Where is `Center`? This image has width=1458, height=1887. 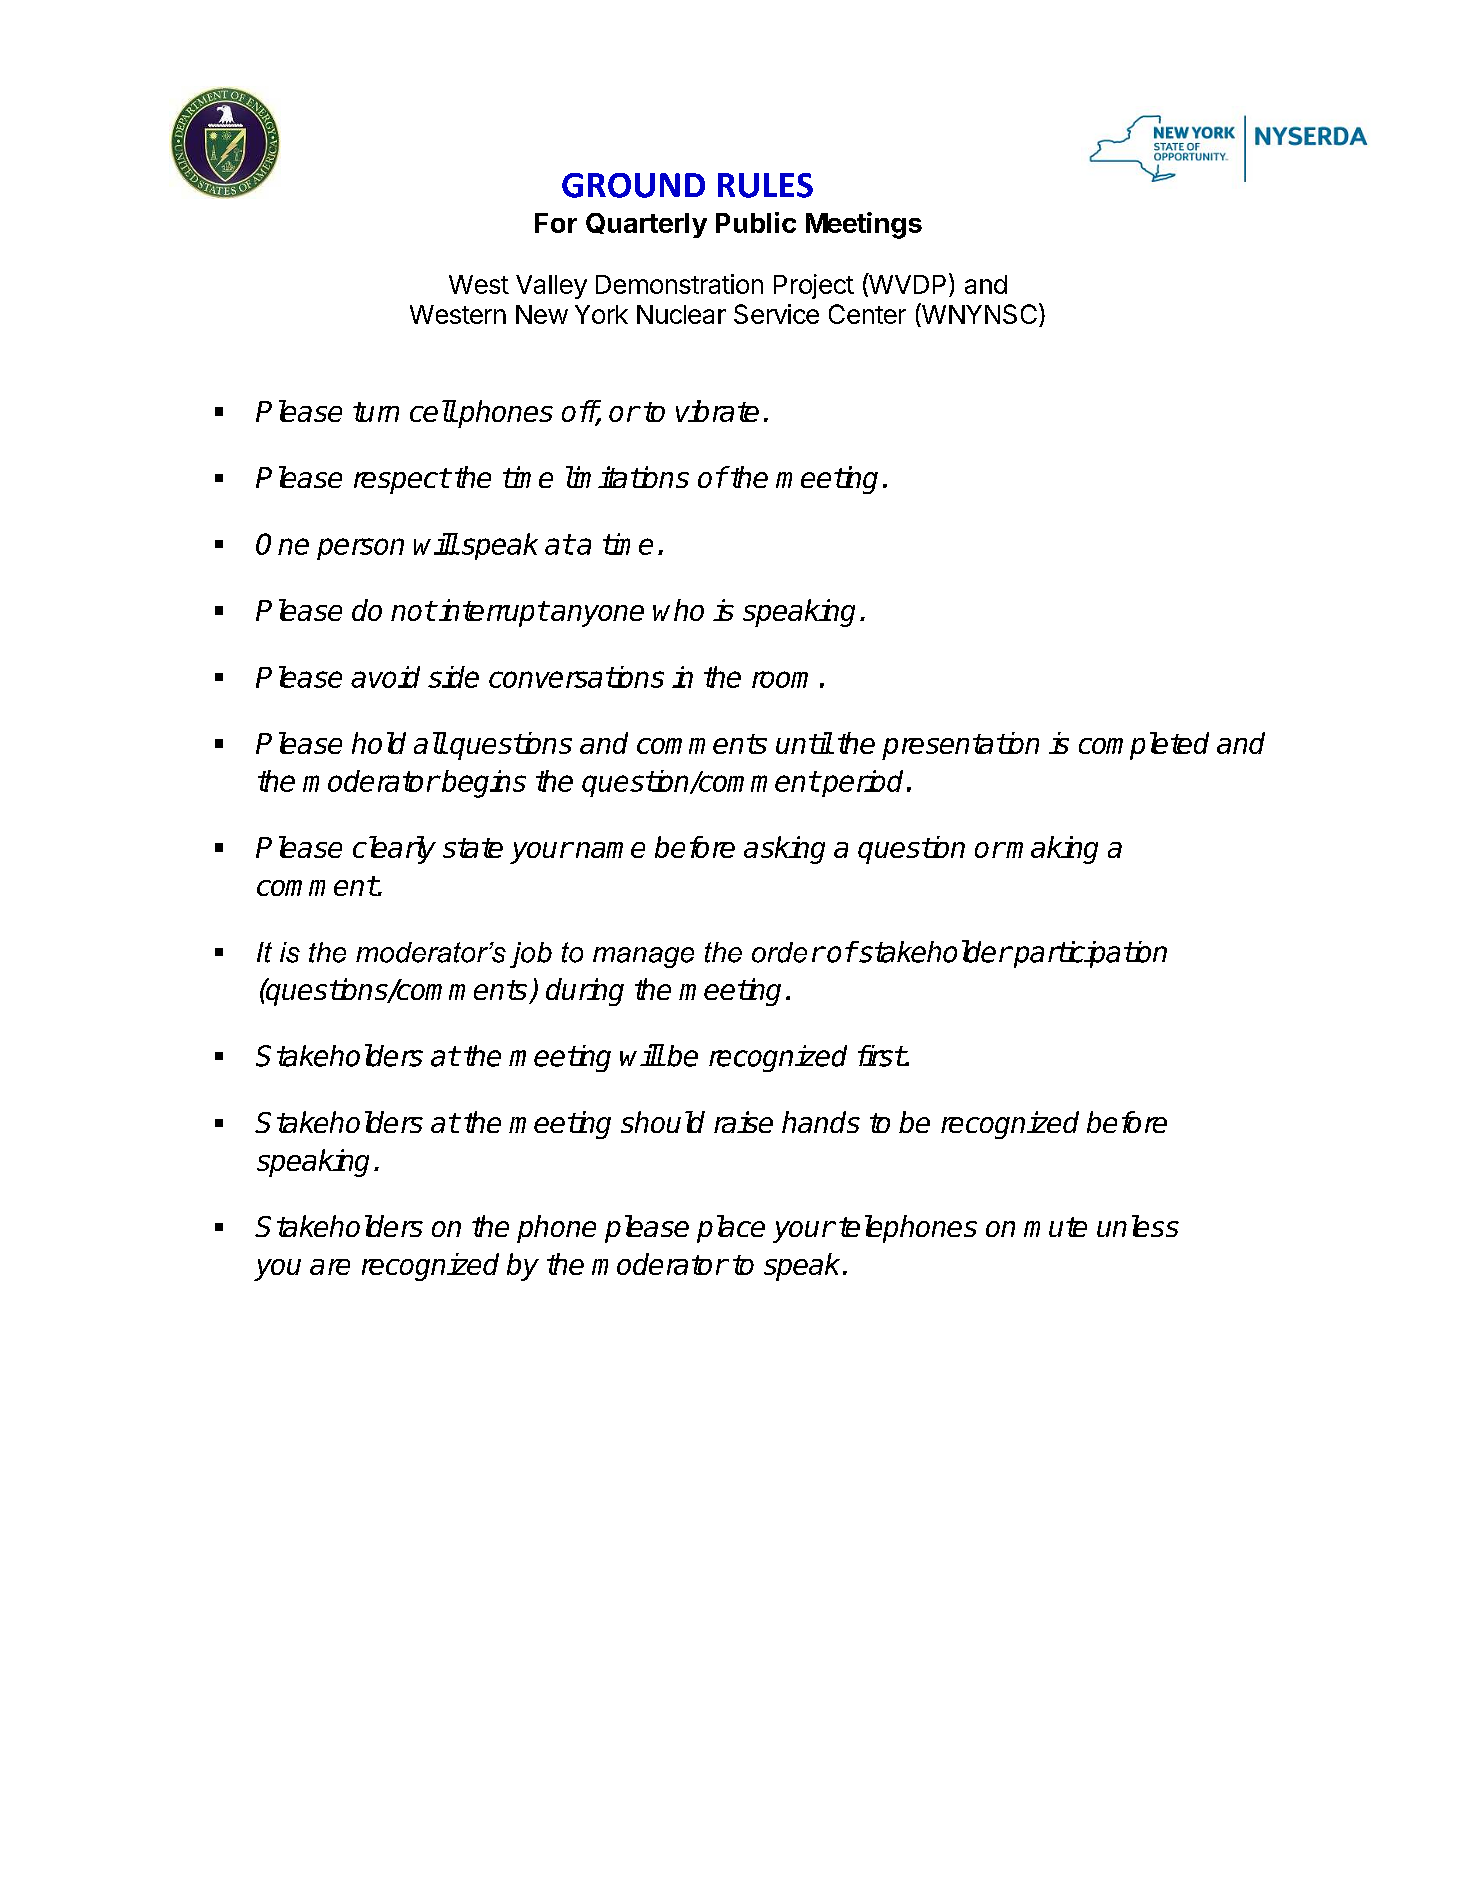 Center is located at coordinates (867, 314).
